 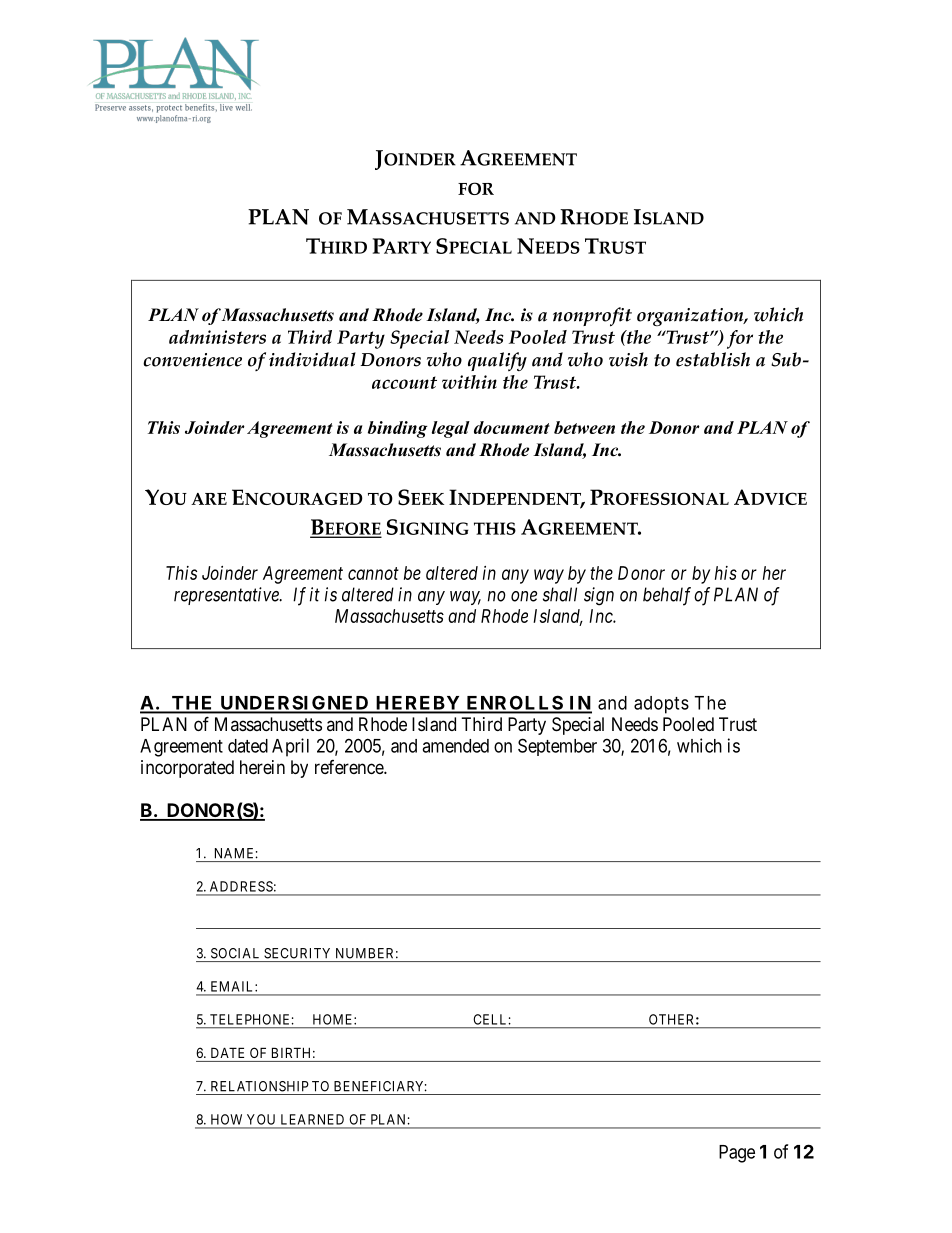 I want to click on BENEFICIARY, so click(x=380, y=1086).
